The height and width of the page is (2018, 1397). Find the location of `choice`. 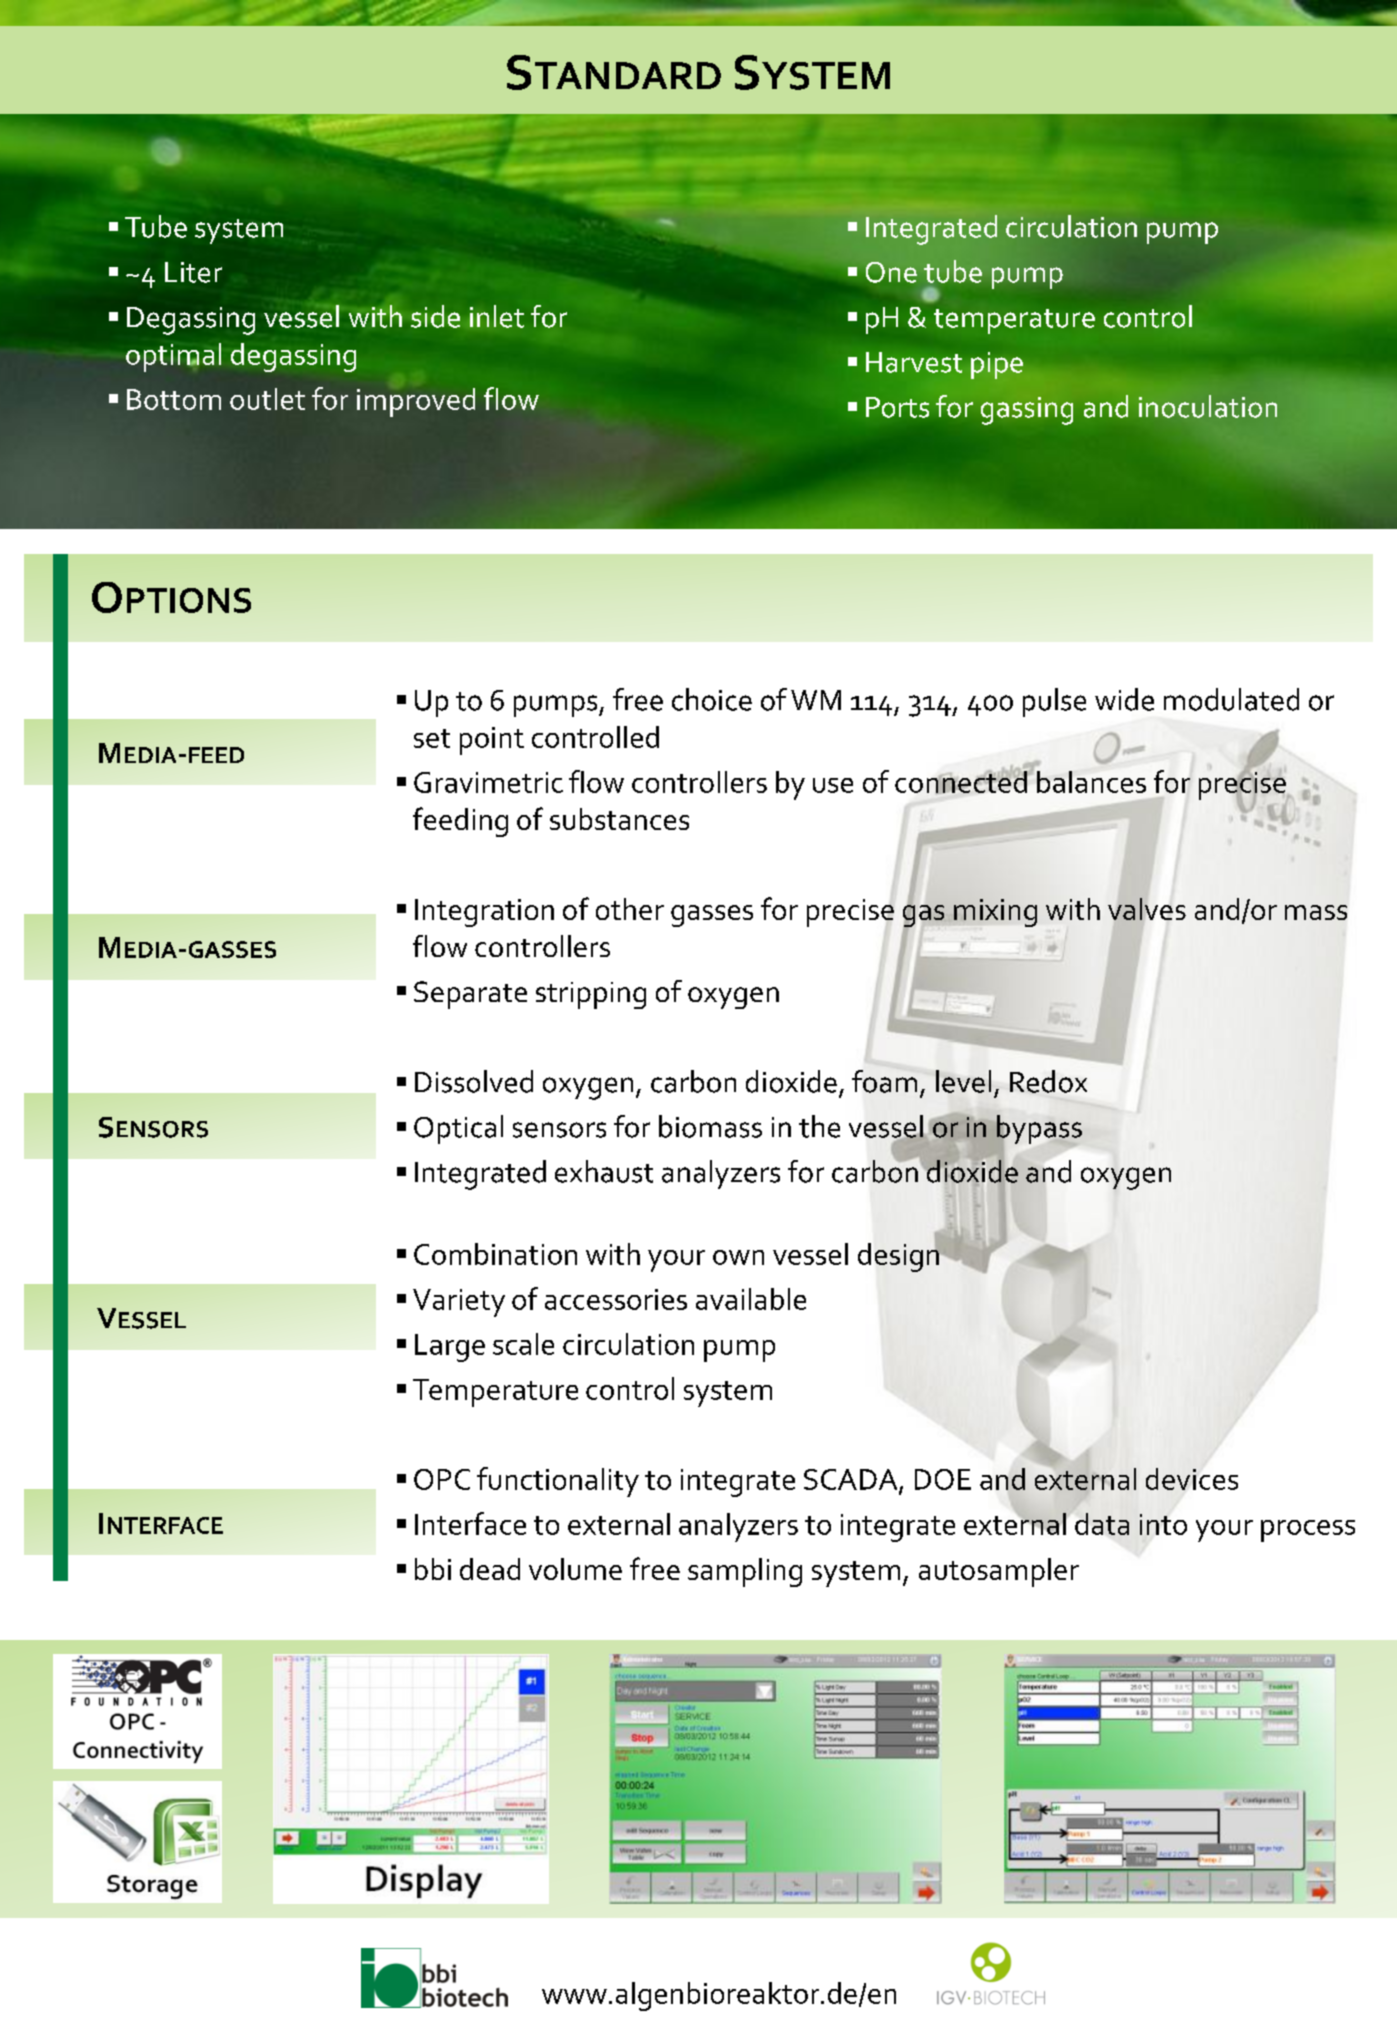

choice is located at coordinates (712, 699).
